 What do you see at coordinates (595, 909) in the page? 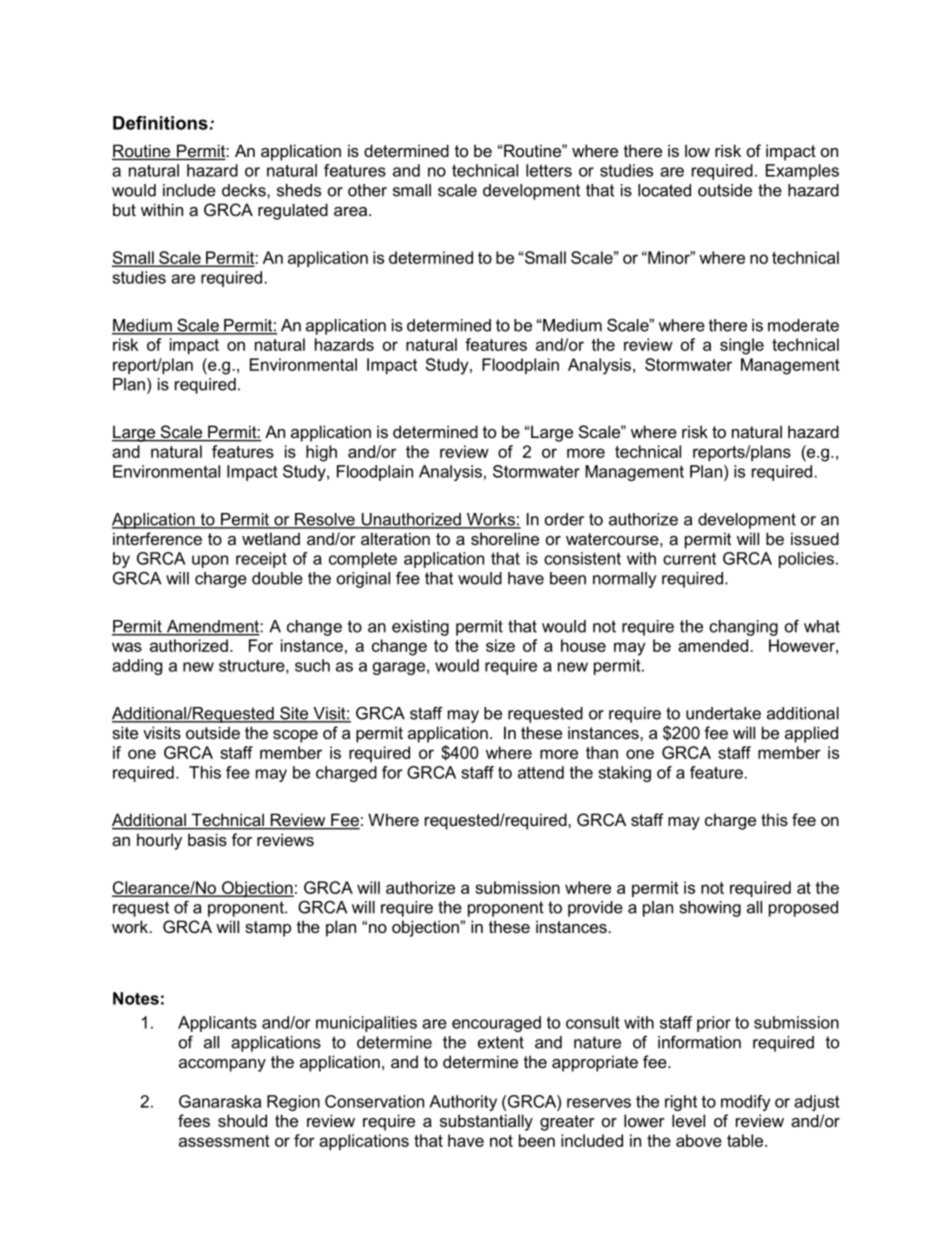
I see `provide` at bounding box center [595, 909].
